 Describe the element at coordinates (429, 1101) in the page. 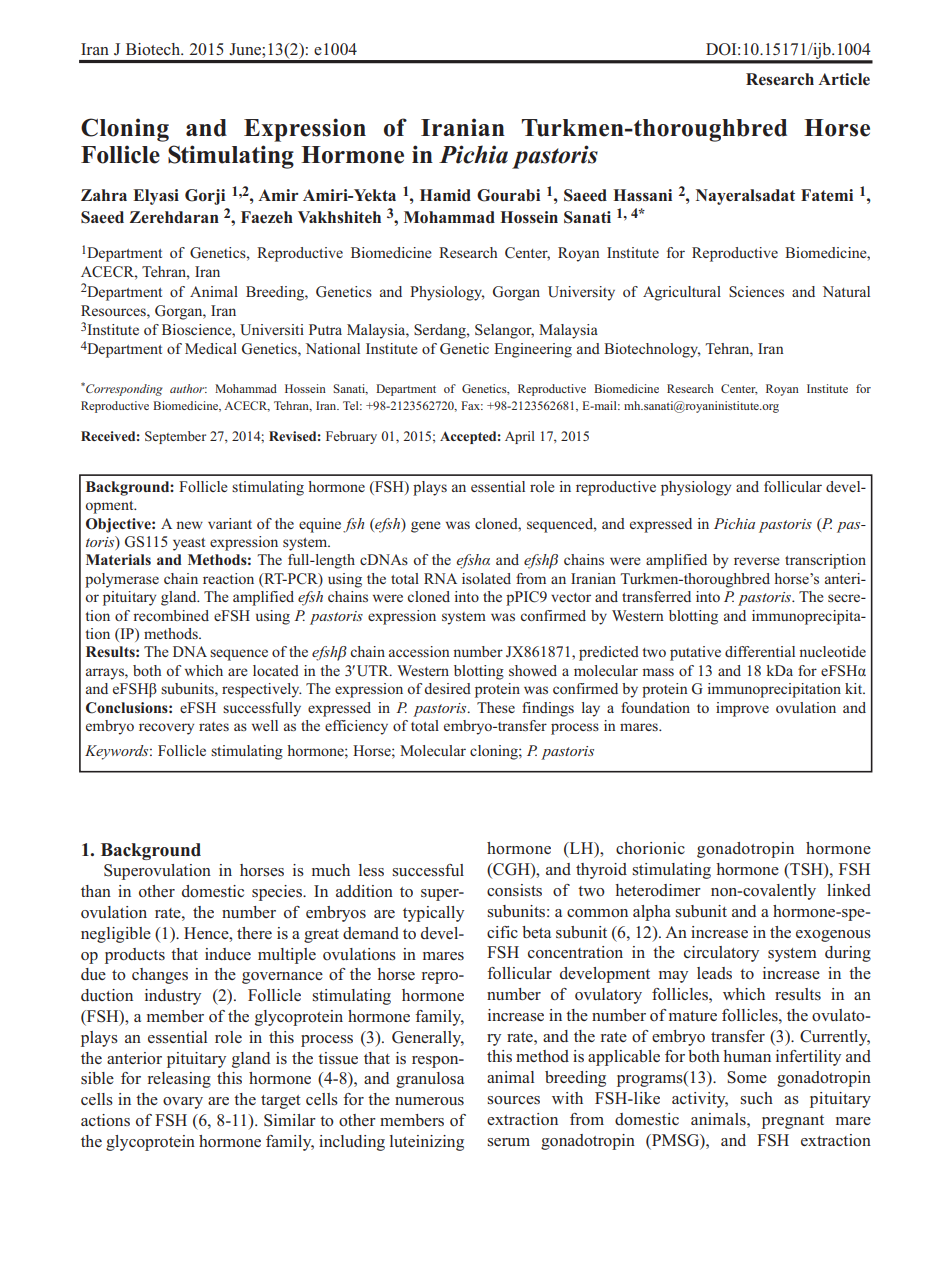

I see `numerous` at that location.
